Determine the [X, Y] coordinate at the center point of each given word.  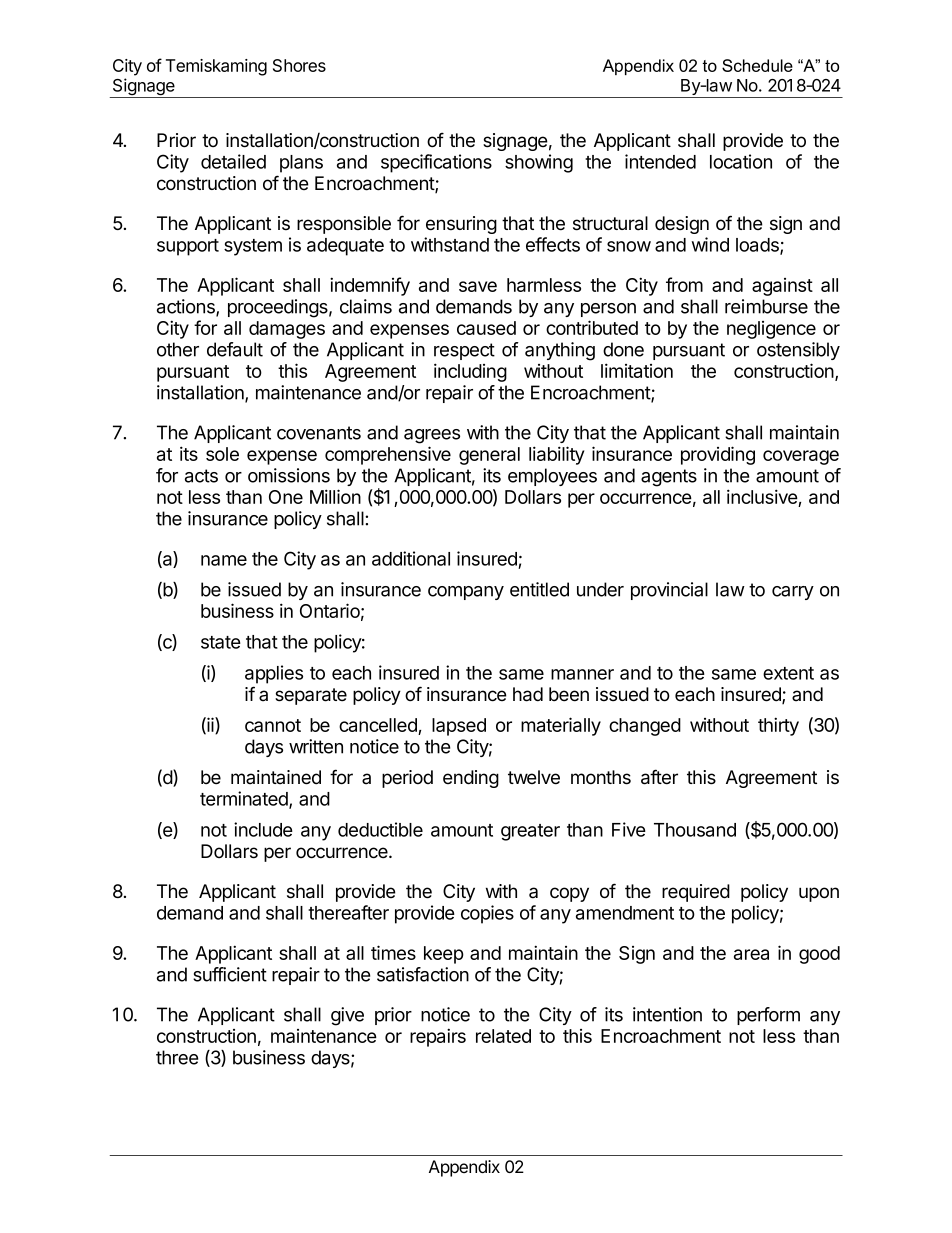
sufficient [230, 974]
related [503, 1036]
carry [793, 593]
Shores [299, 65]
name [224, 560]
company [466, 593]
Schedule [757, 65]
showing [539, 163]
